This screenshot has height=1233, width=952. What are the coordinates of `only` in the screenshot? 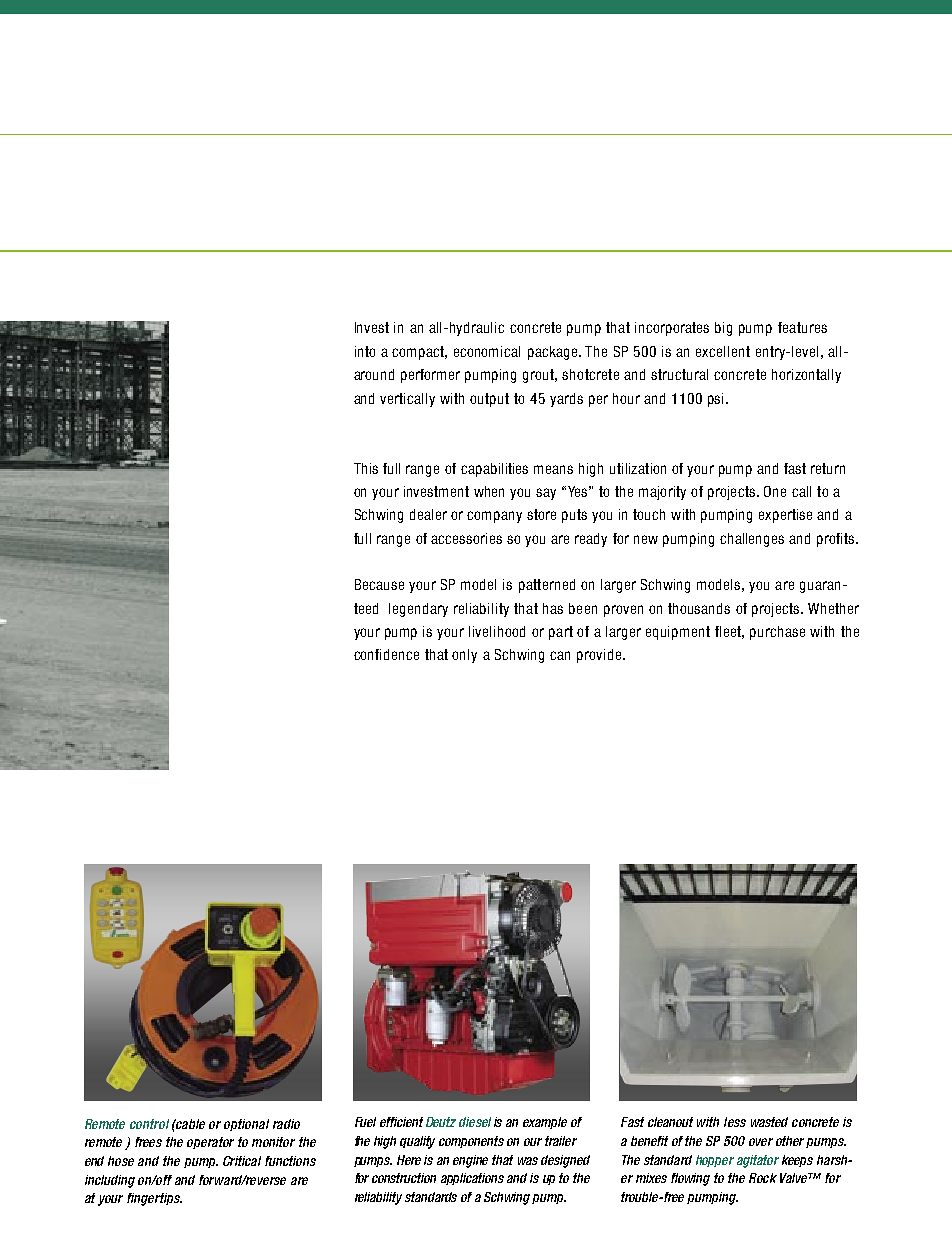 It's located at (464, 656).
